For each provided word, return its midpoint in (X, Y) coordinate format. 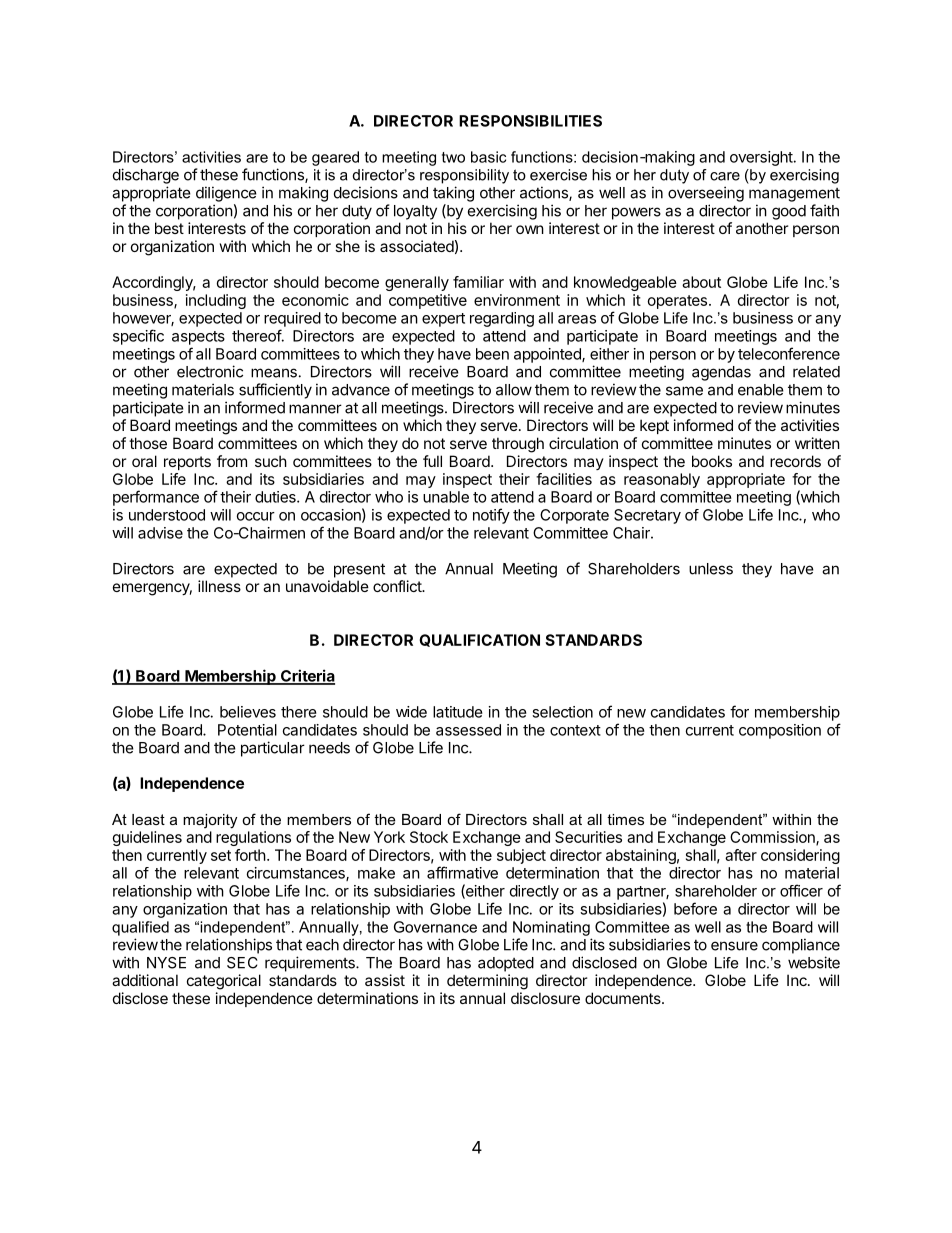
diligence (226, 194)
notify (491, 516)
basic (488, 157)
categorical (224, 982)
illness (219, 586)
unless (711, 569)
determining (487, 982)
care (725, 176)
